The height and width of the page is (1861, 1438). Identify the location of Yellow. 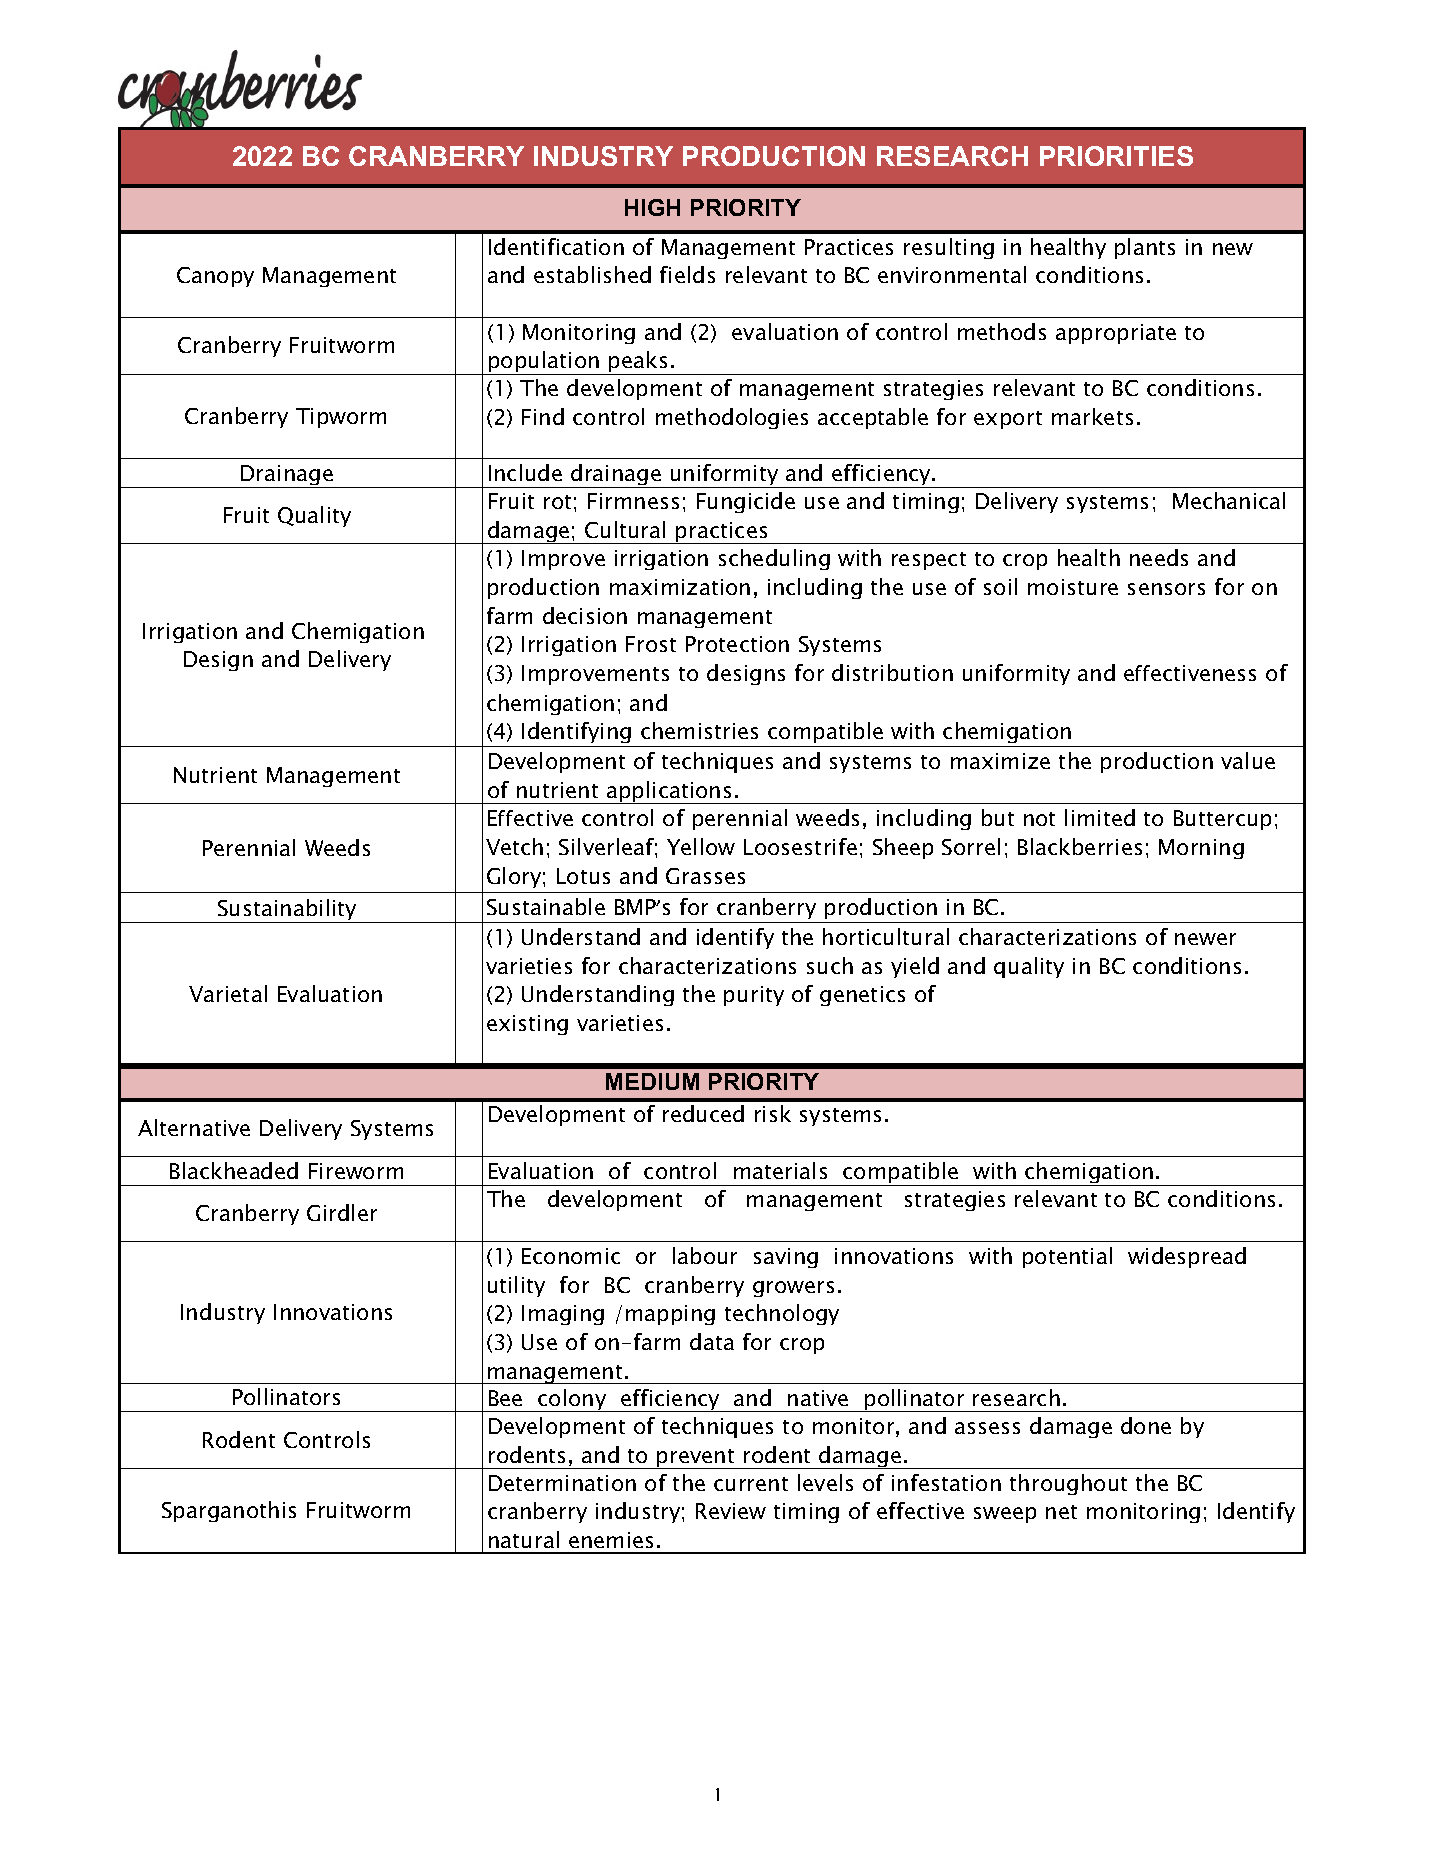
(701, 846).
